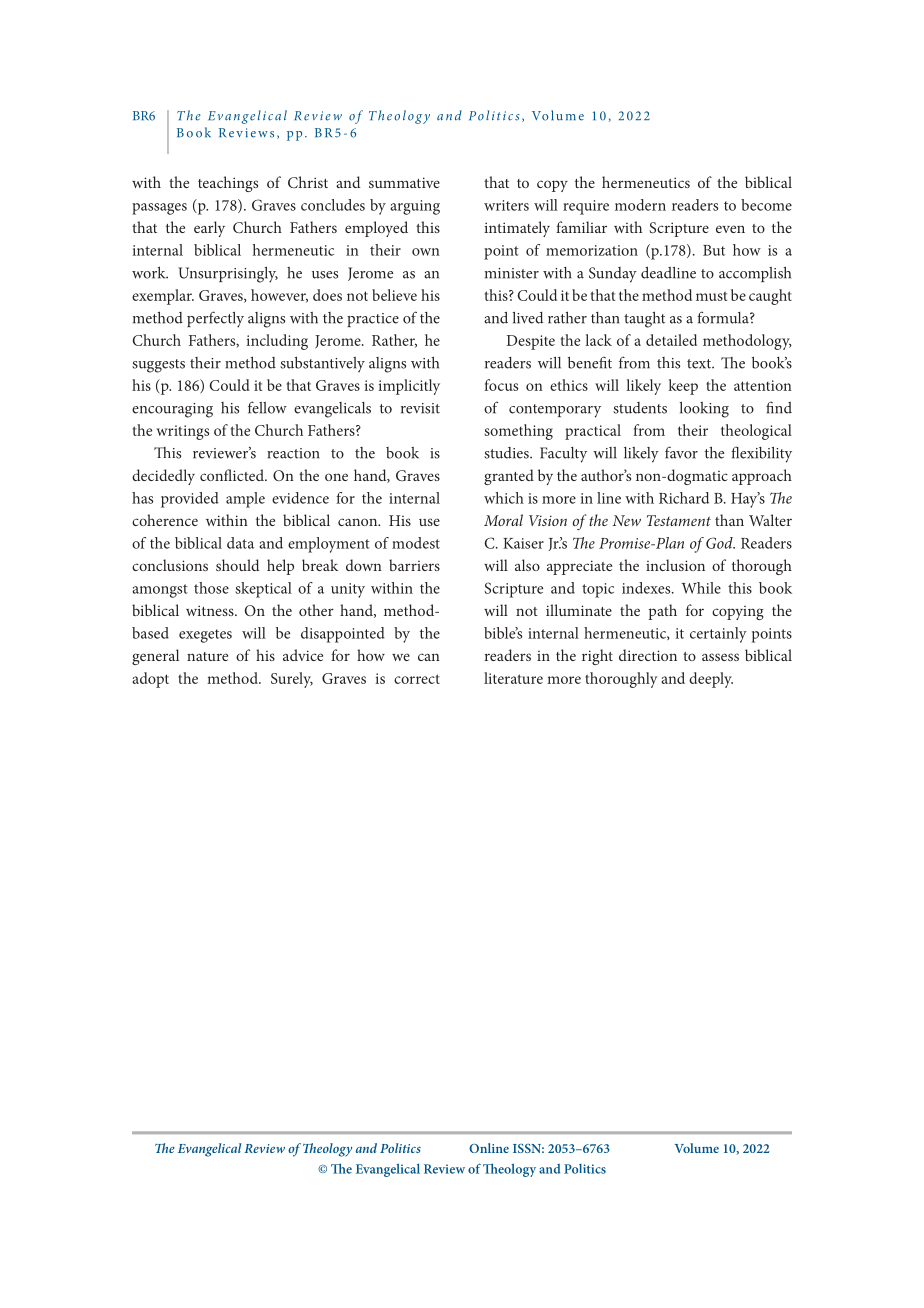 This screenshot has height=1308, width=924. Describe the element at coordinates (531, 342) in the screenshot. I see `Despite` at that location.
